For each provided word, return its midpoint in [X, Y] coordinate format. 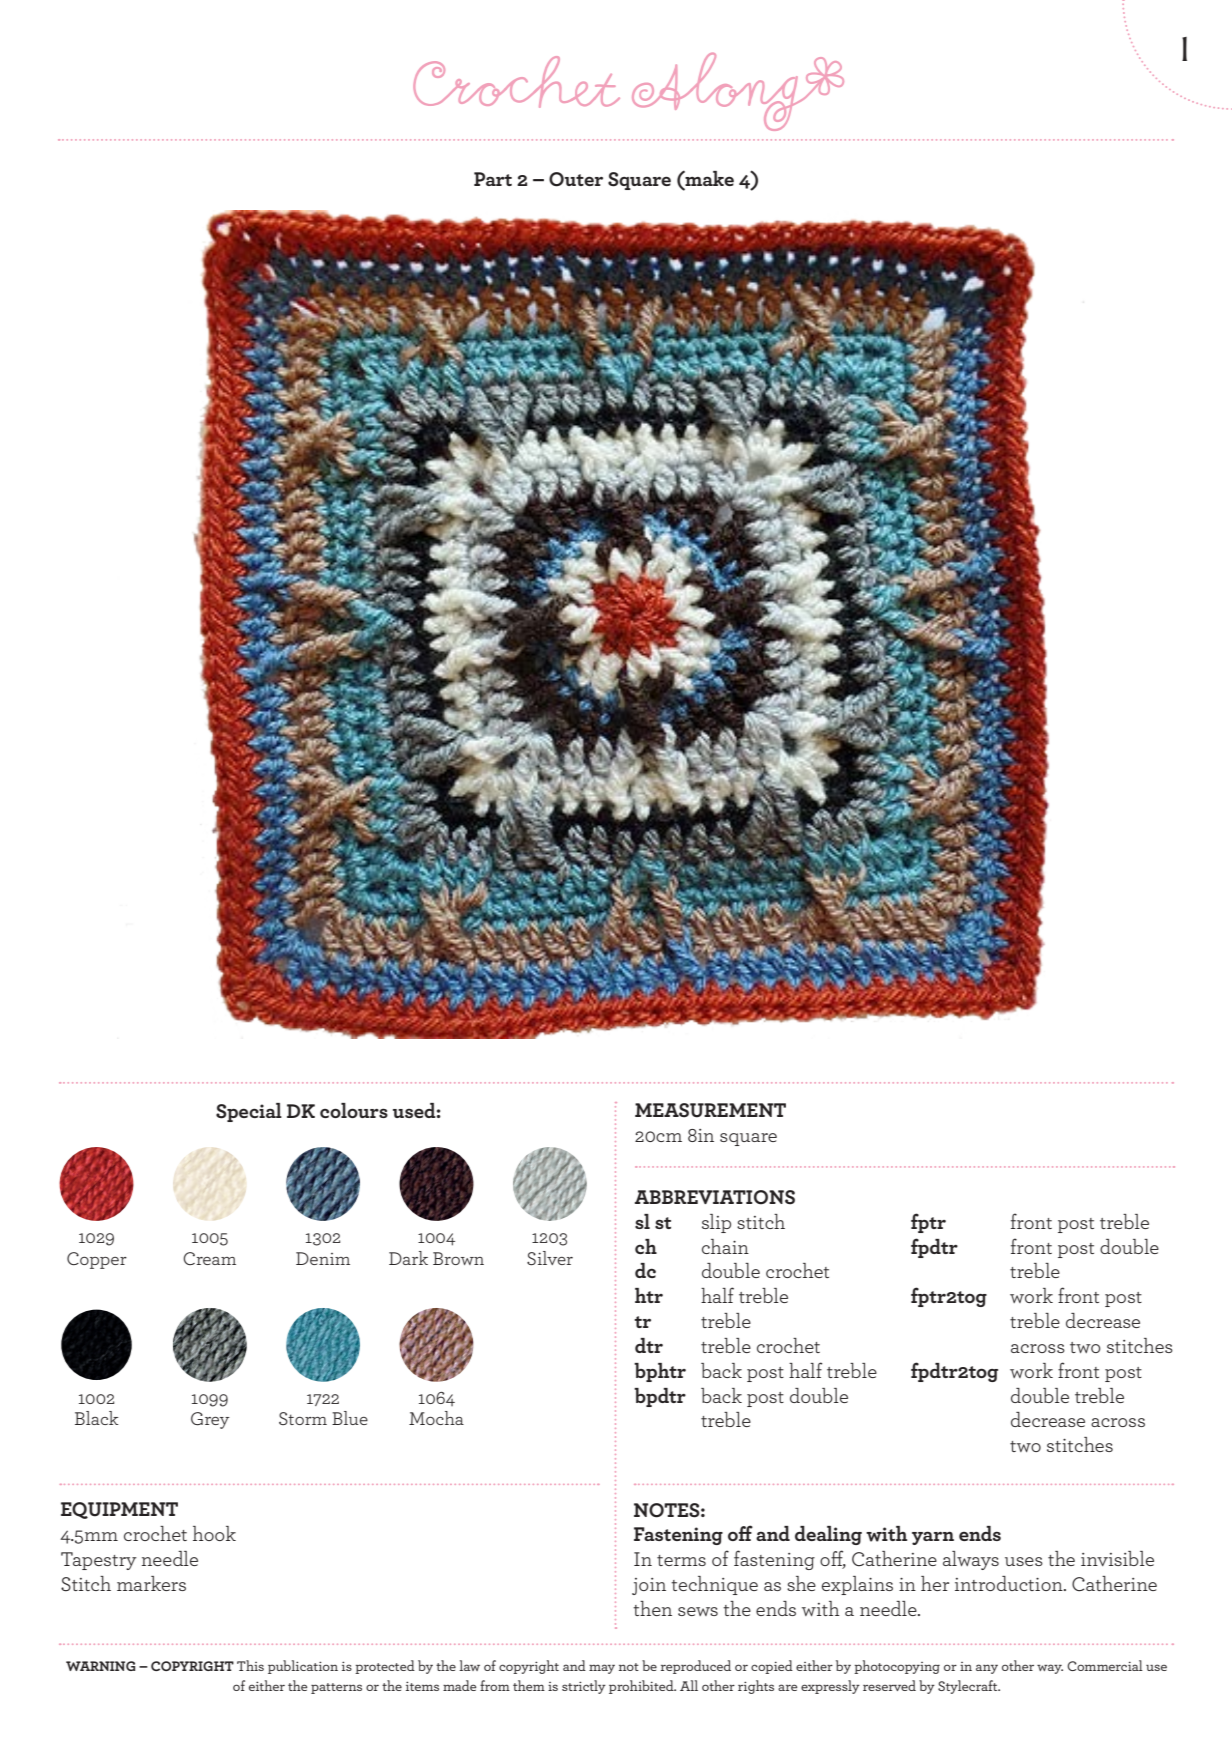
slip [716, 1223]
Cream [209, 1258]
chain [725, 1246]
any [987, 1669]
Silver [550, 1258]
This [250, 1665]
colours [354, 1110]
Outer [576, 179]
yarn [933, 1538]
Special [249, 1112]
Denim [323, 1258]
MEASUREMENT [710, 1110]
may [602, 1669]
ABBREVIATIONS [715, 1197]
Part [493, 179]
